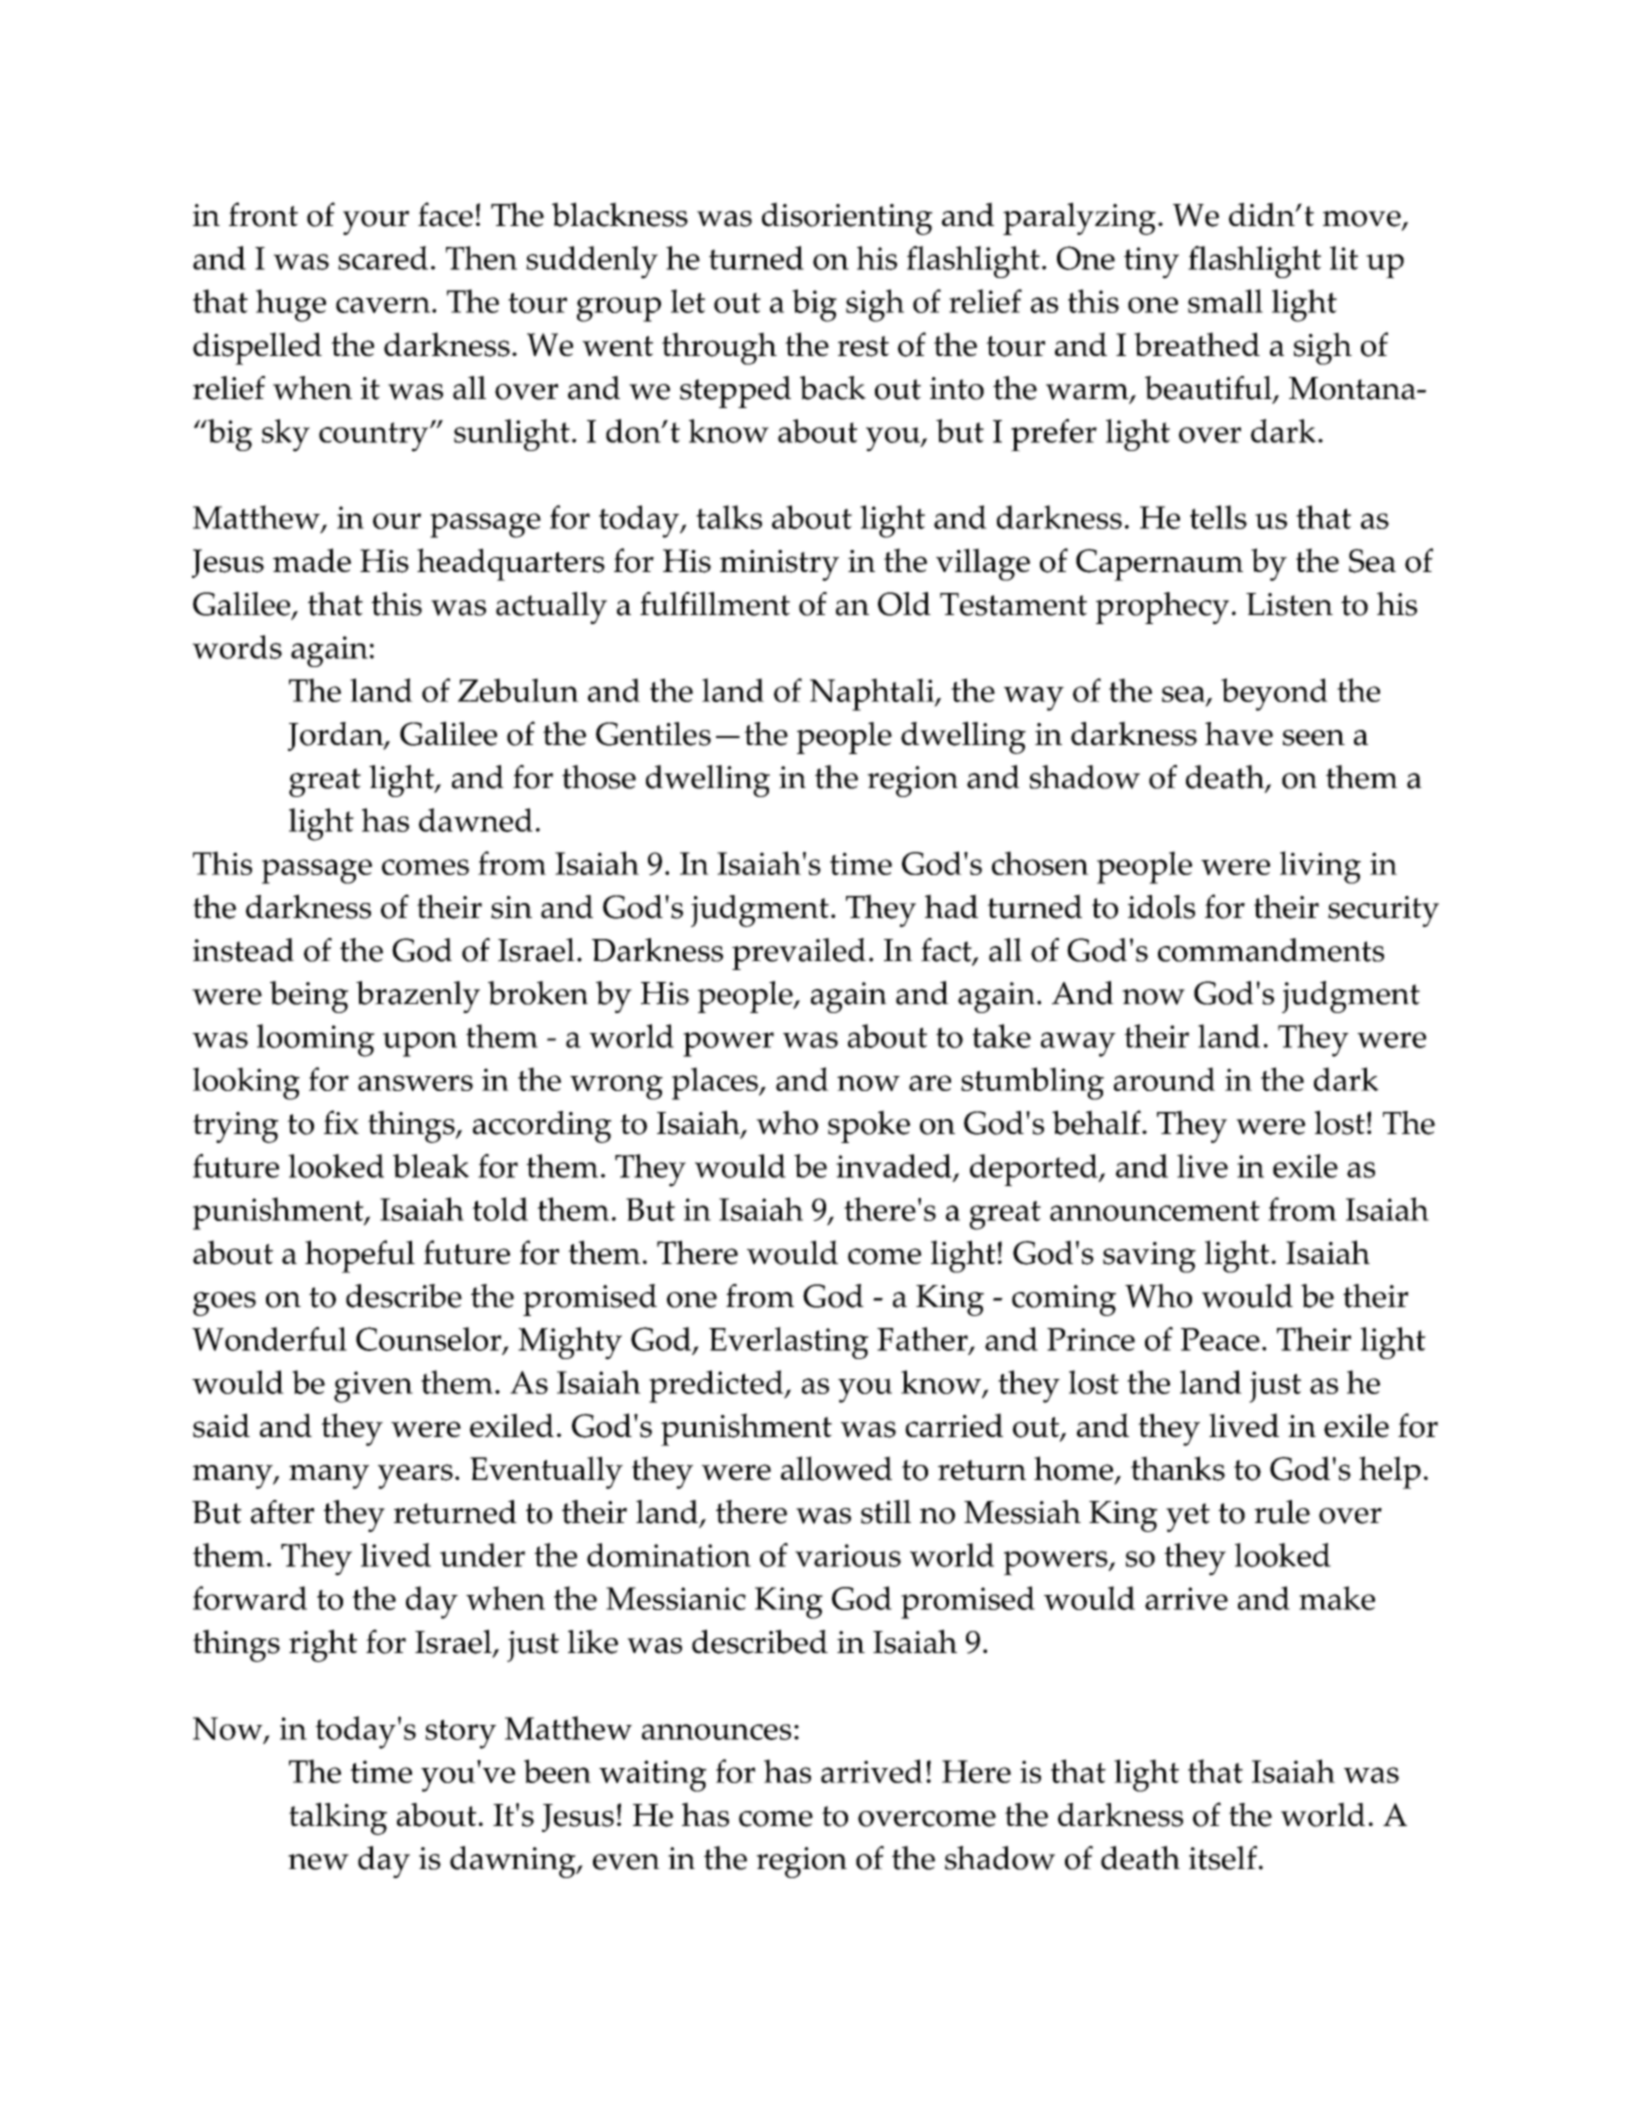 This screenshot has width=1634, height=2115. I want to click on scared, so click(383, 258).
